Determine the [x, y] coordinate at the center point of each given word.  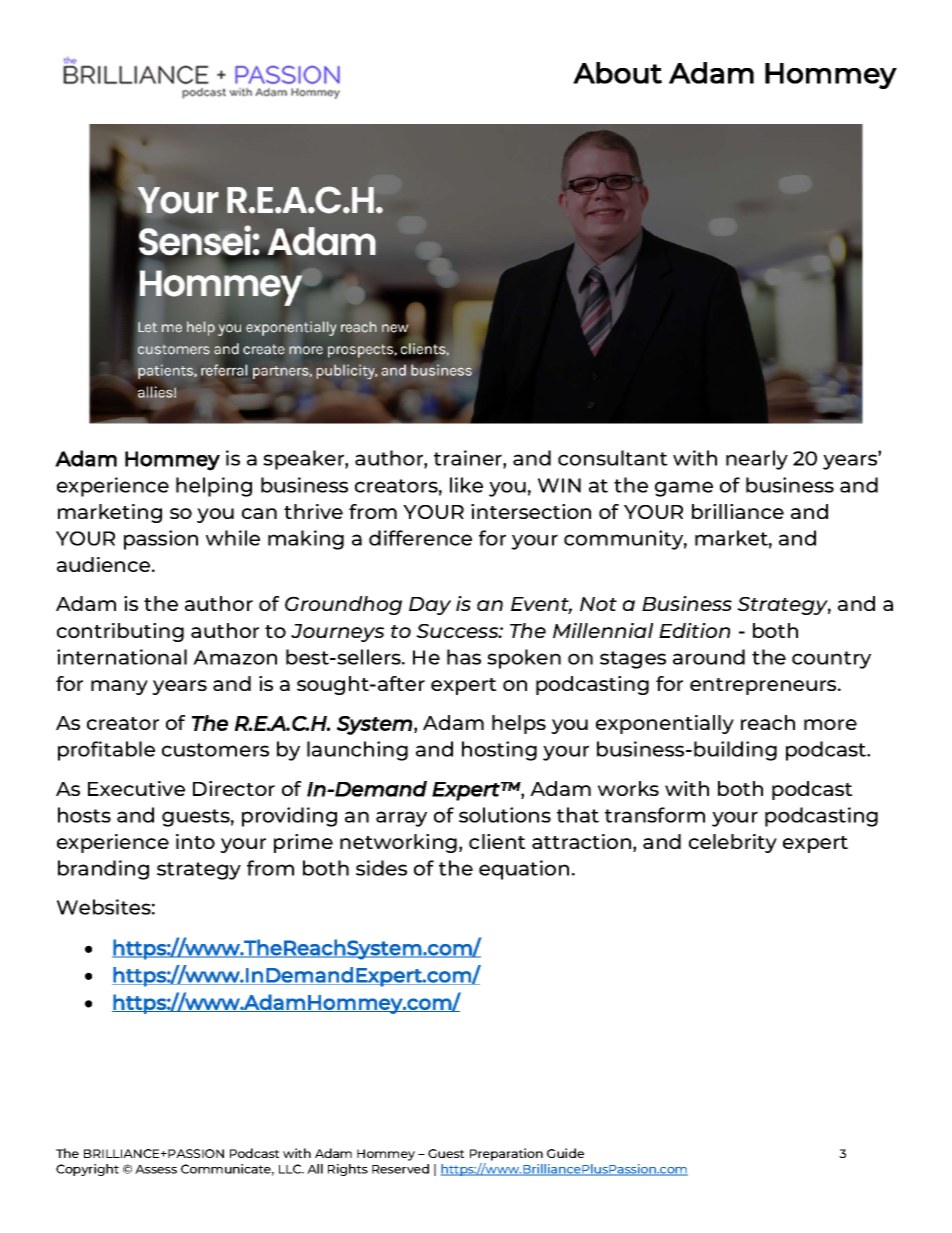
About [617, 73]
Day [430, 606]
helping [214, 487]
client [497, 841]
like [466, 485]
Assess [156, 1169]
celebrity [733, 843]
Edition [694, 630]
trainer [469, 459]
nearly [757, 460]
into [195, 841]
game [684, 489]
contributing [120, 632]
